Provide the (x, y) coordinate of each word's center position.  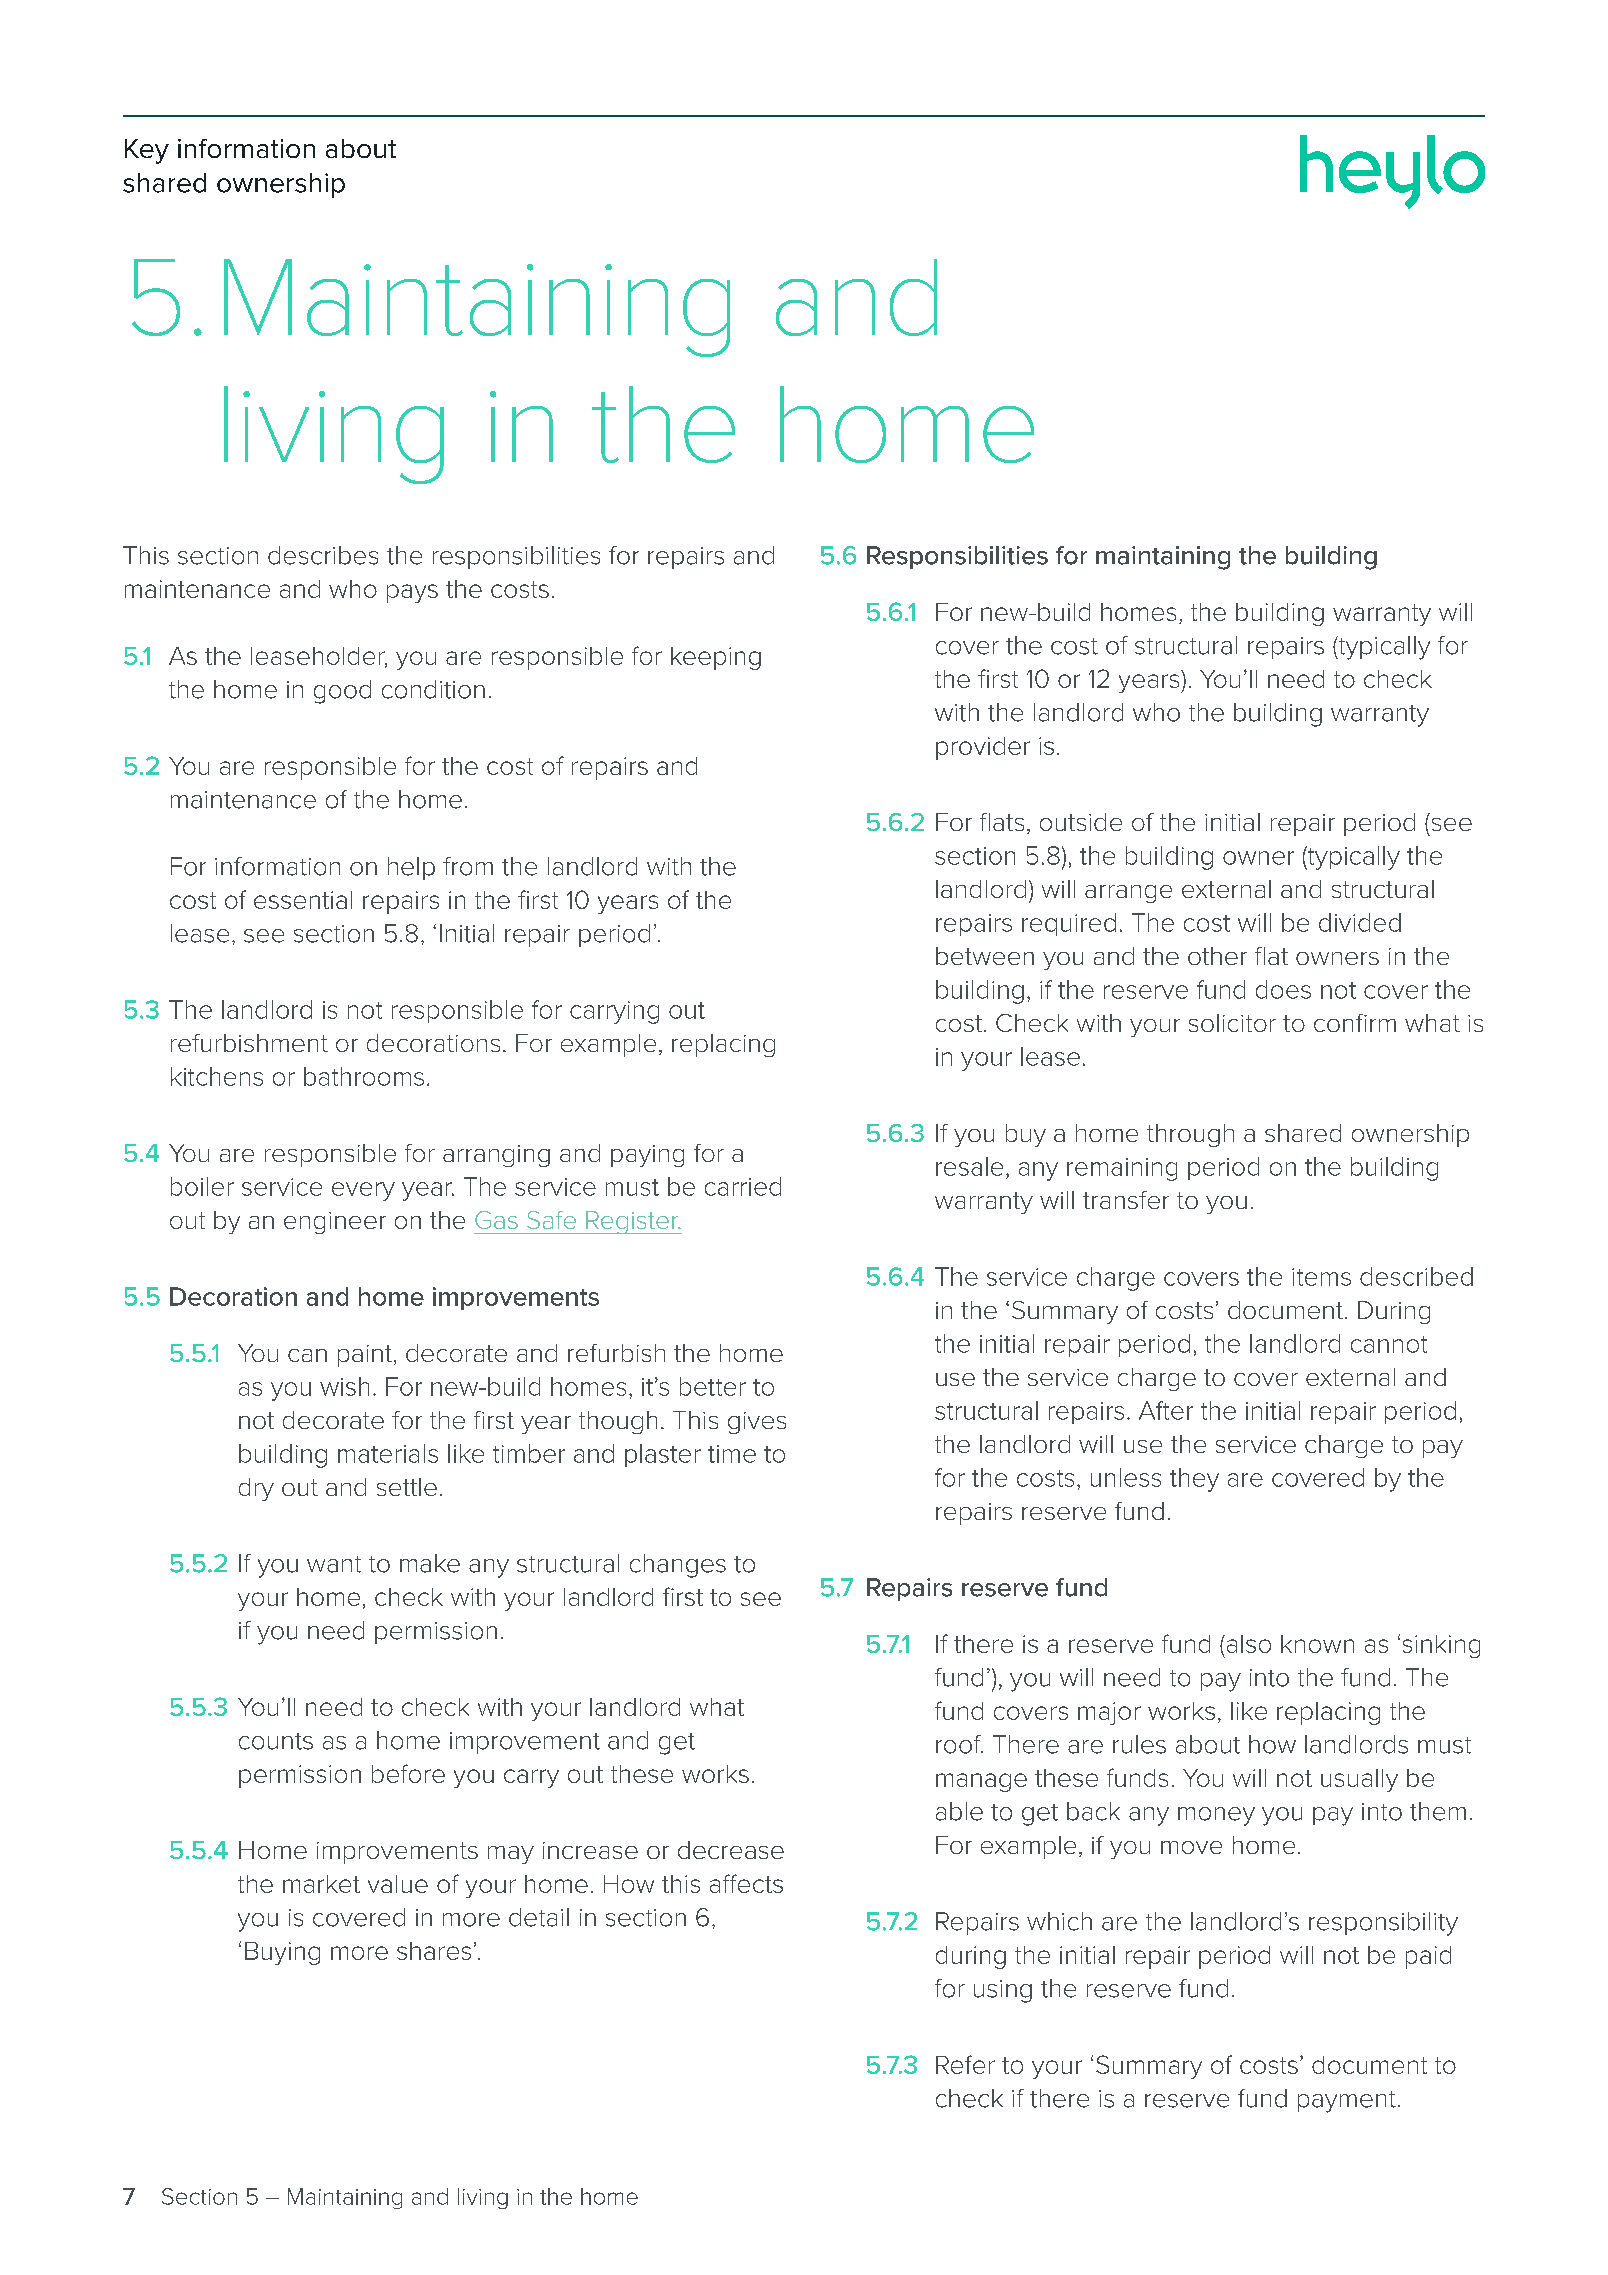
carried (743, 1186)
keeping (716, 658)
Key (147, 151)
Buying (282, 1953)
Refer (965, 2064)
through (1190, 1135)
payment (1347, 2102)
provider (983, 748)
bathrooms (364, 1076)
